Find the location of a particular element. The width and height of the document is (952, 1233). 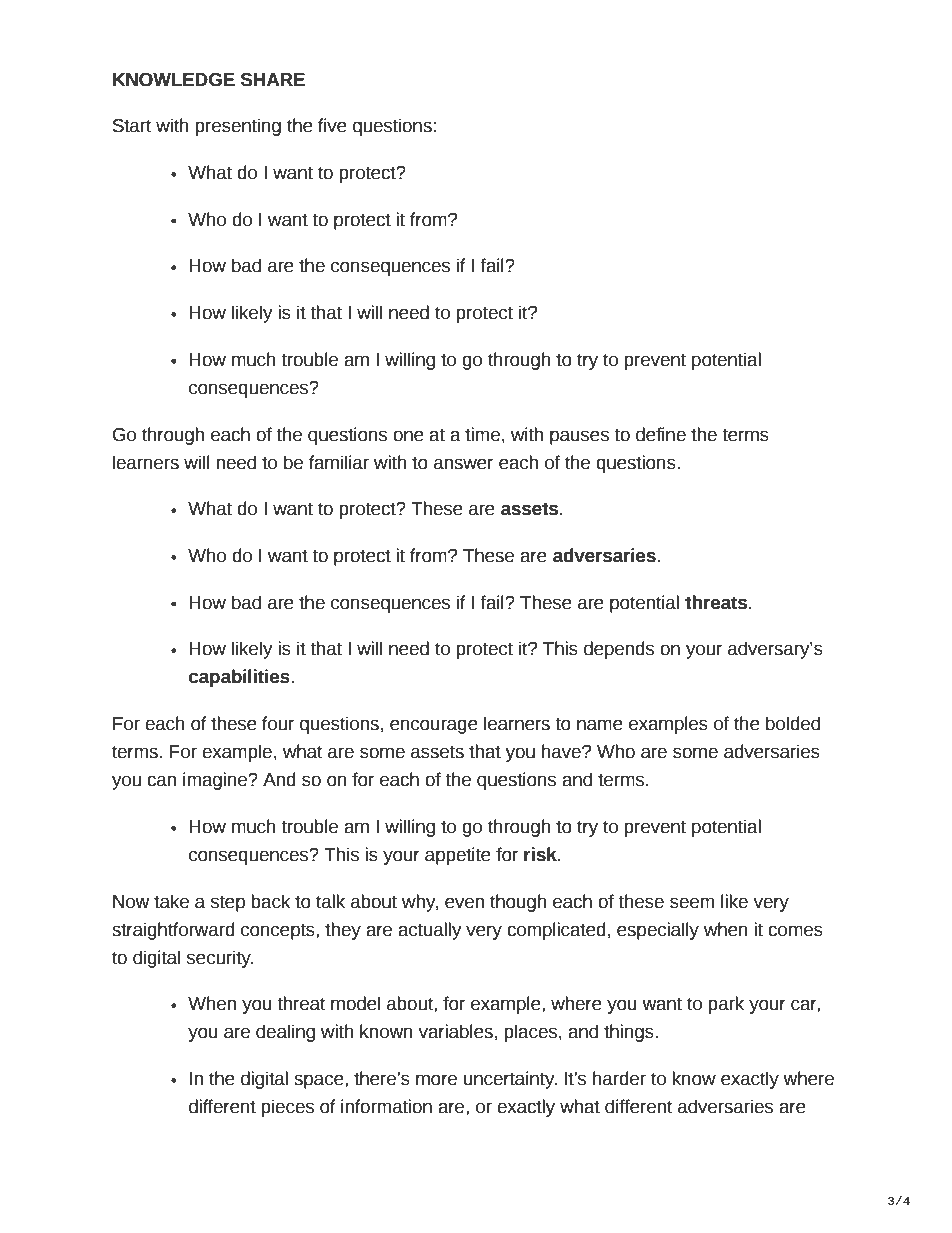

five is located at coordinates (332, 125).
